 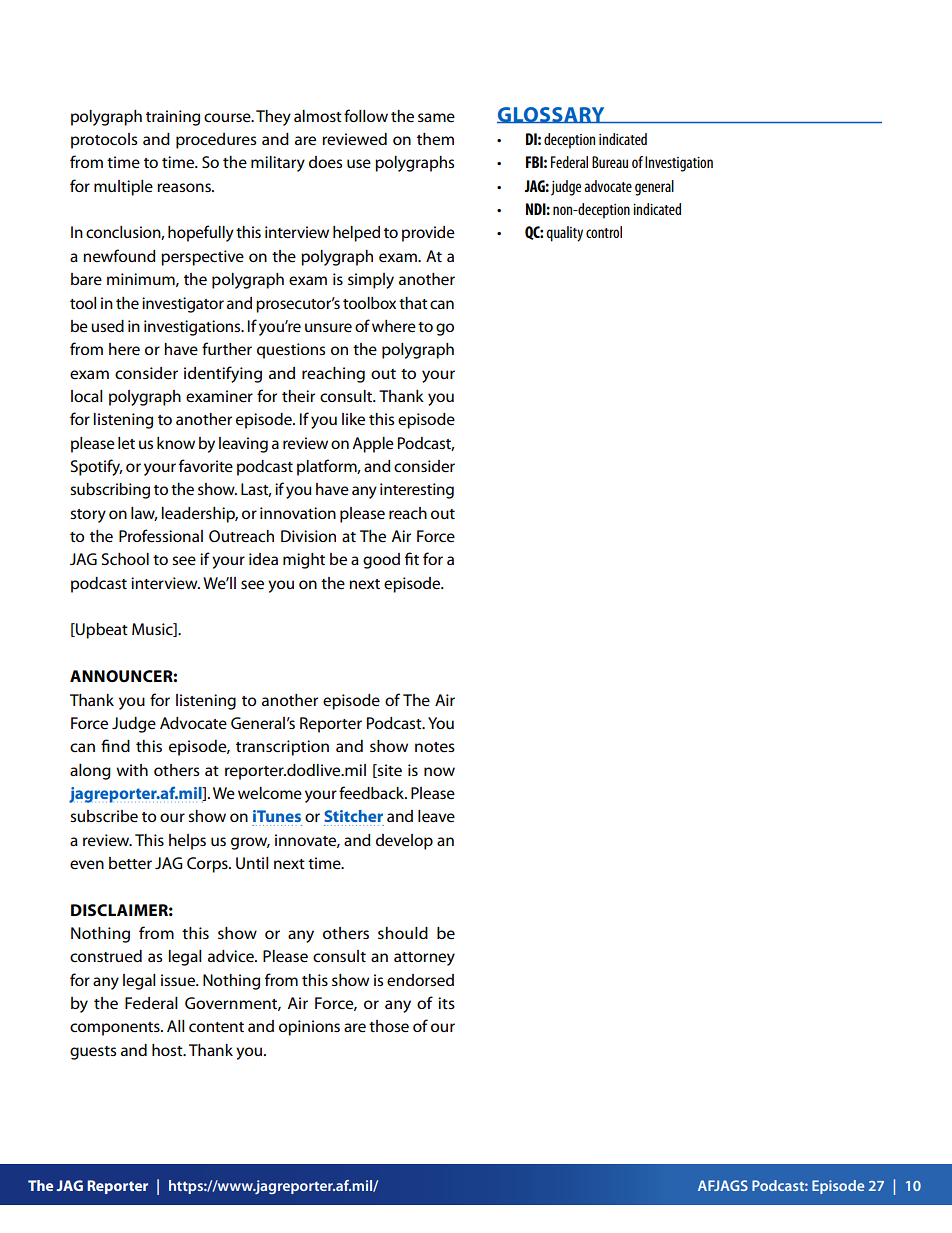 What do you see at coordinates (564, 234) in the document?
I see `quality` at bounding box center [564, 234].
